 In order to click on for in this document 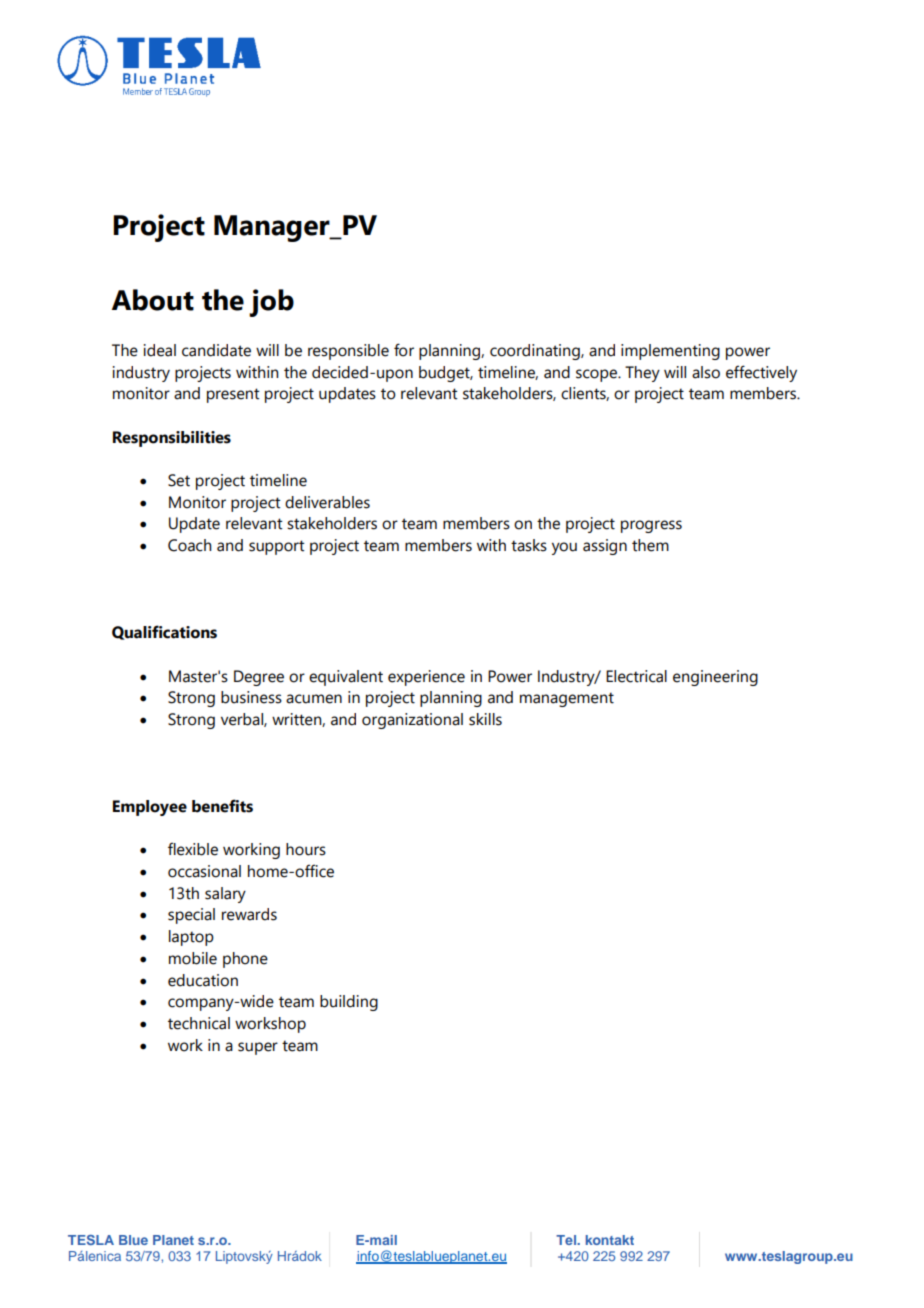, I will do `click(404, 350)`.
